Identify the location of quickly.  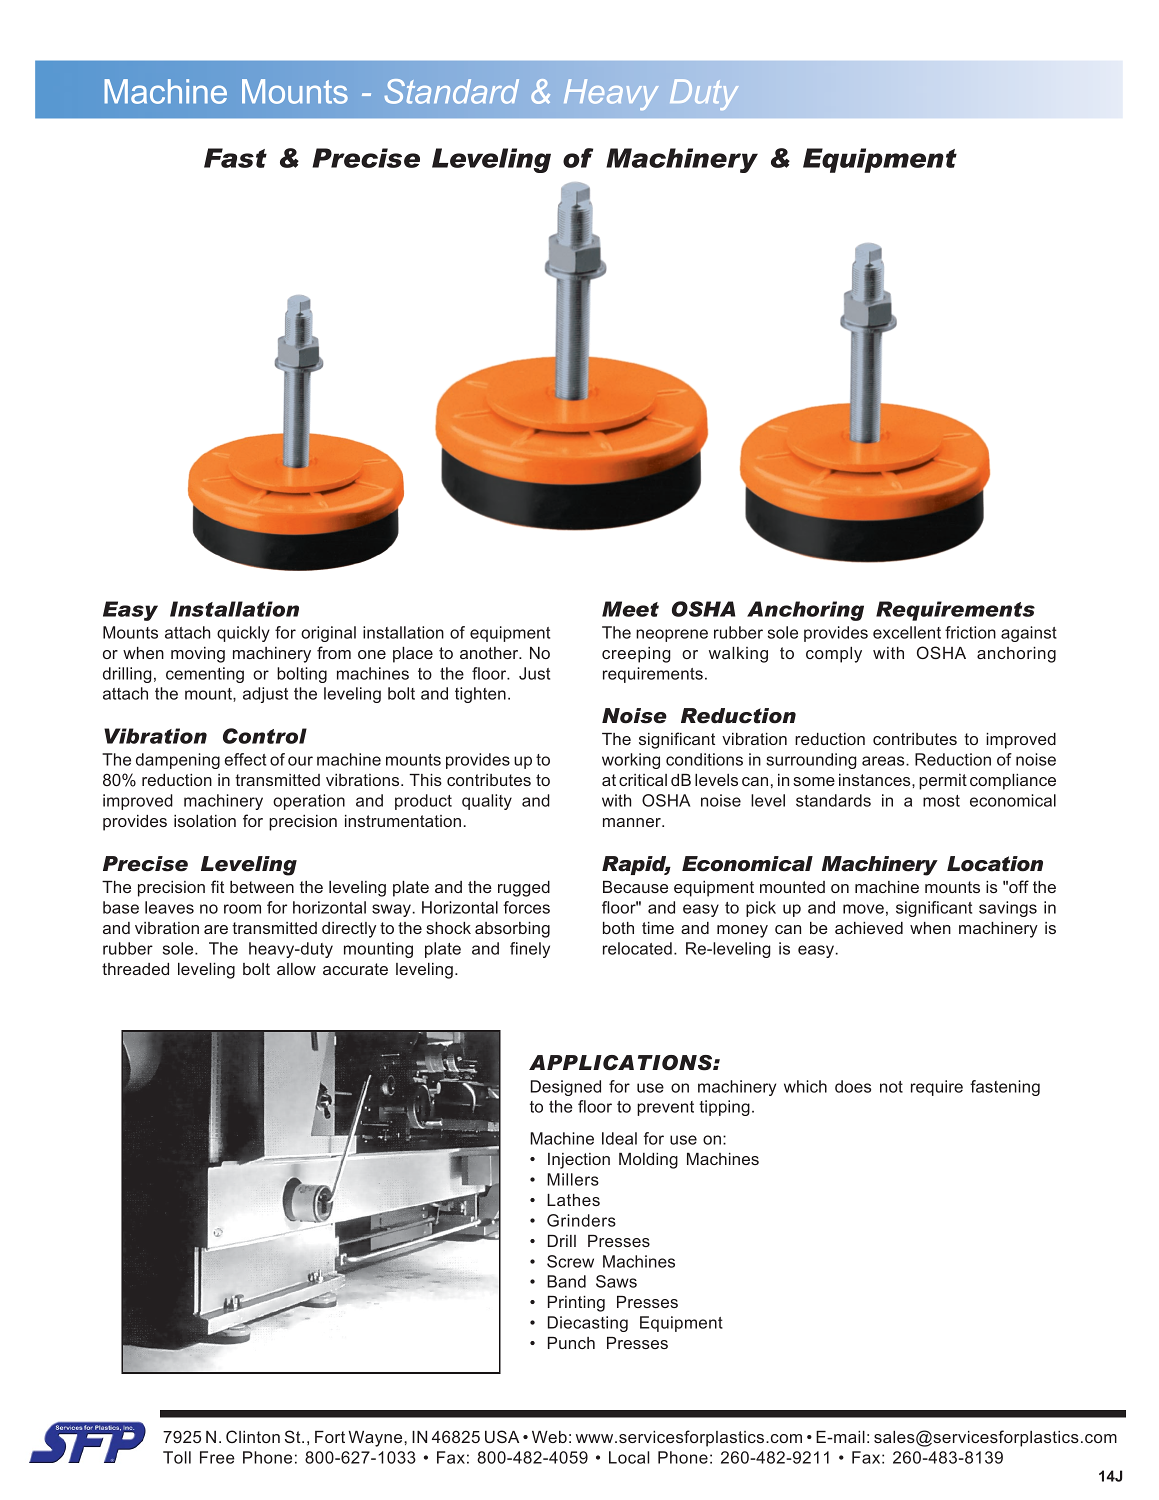
(243, 634).
